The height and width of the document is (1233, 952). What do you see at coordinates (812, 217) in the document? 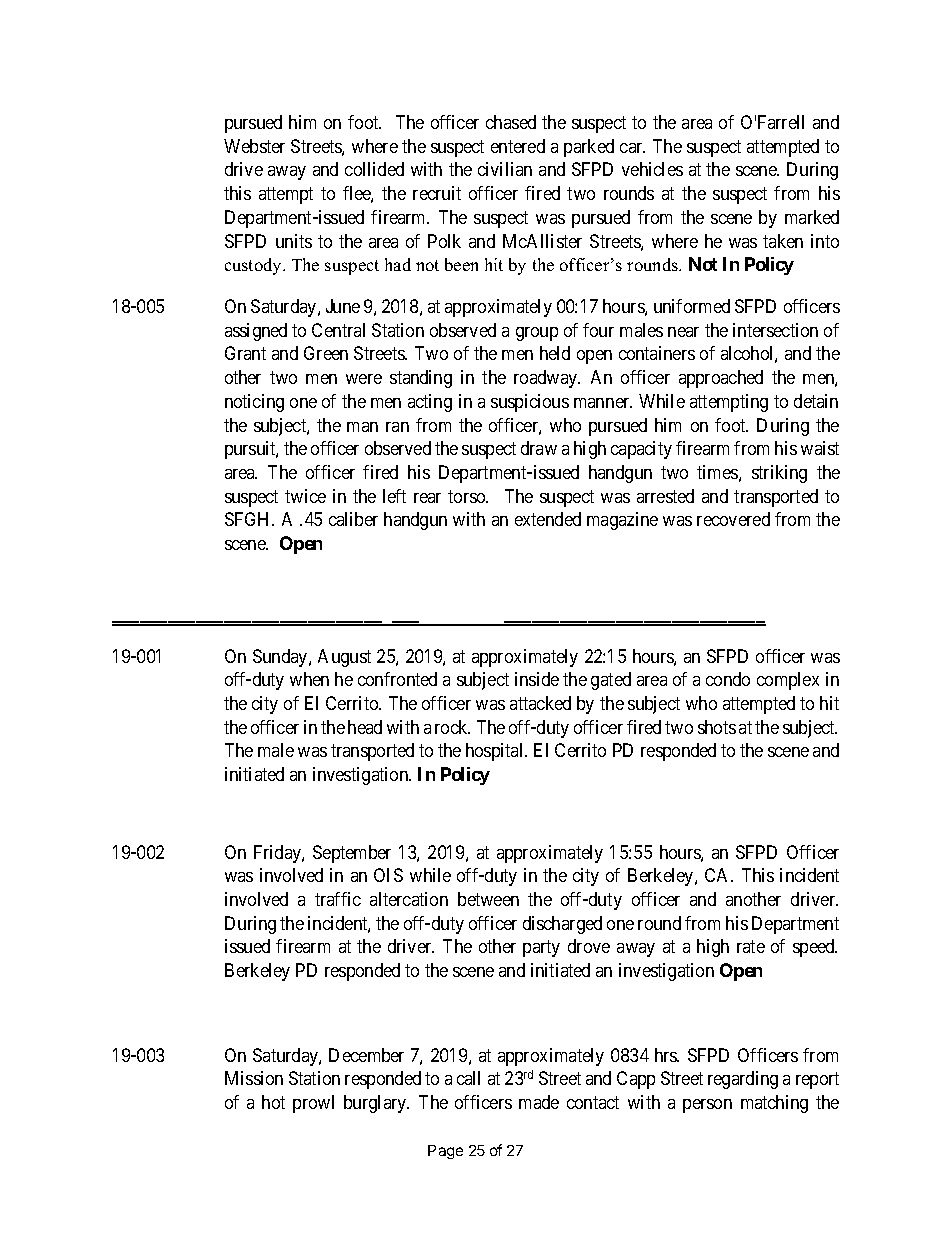
I see `marked` at bounding box center [812, 217].
